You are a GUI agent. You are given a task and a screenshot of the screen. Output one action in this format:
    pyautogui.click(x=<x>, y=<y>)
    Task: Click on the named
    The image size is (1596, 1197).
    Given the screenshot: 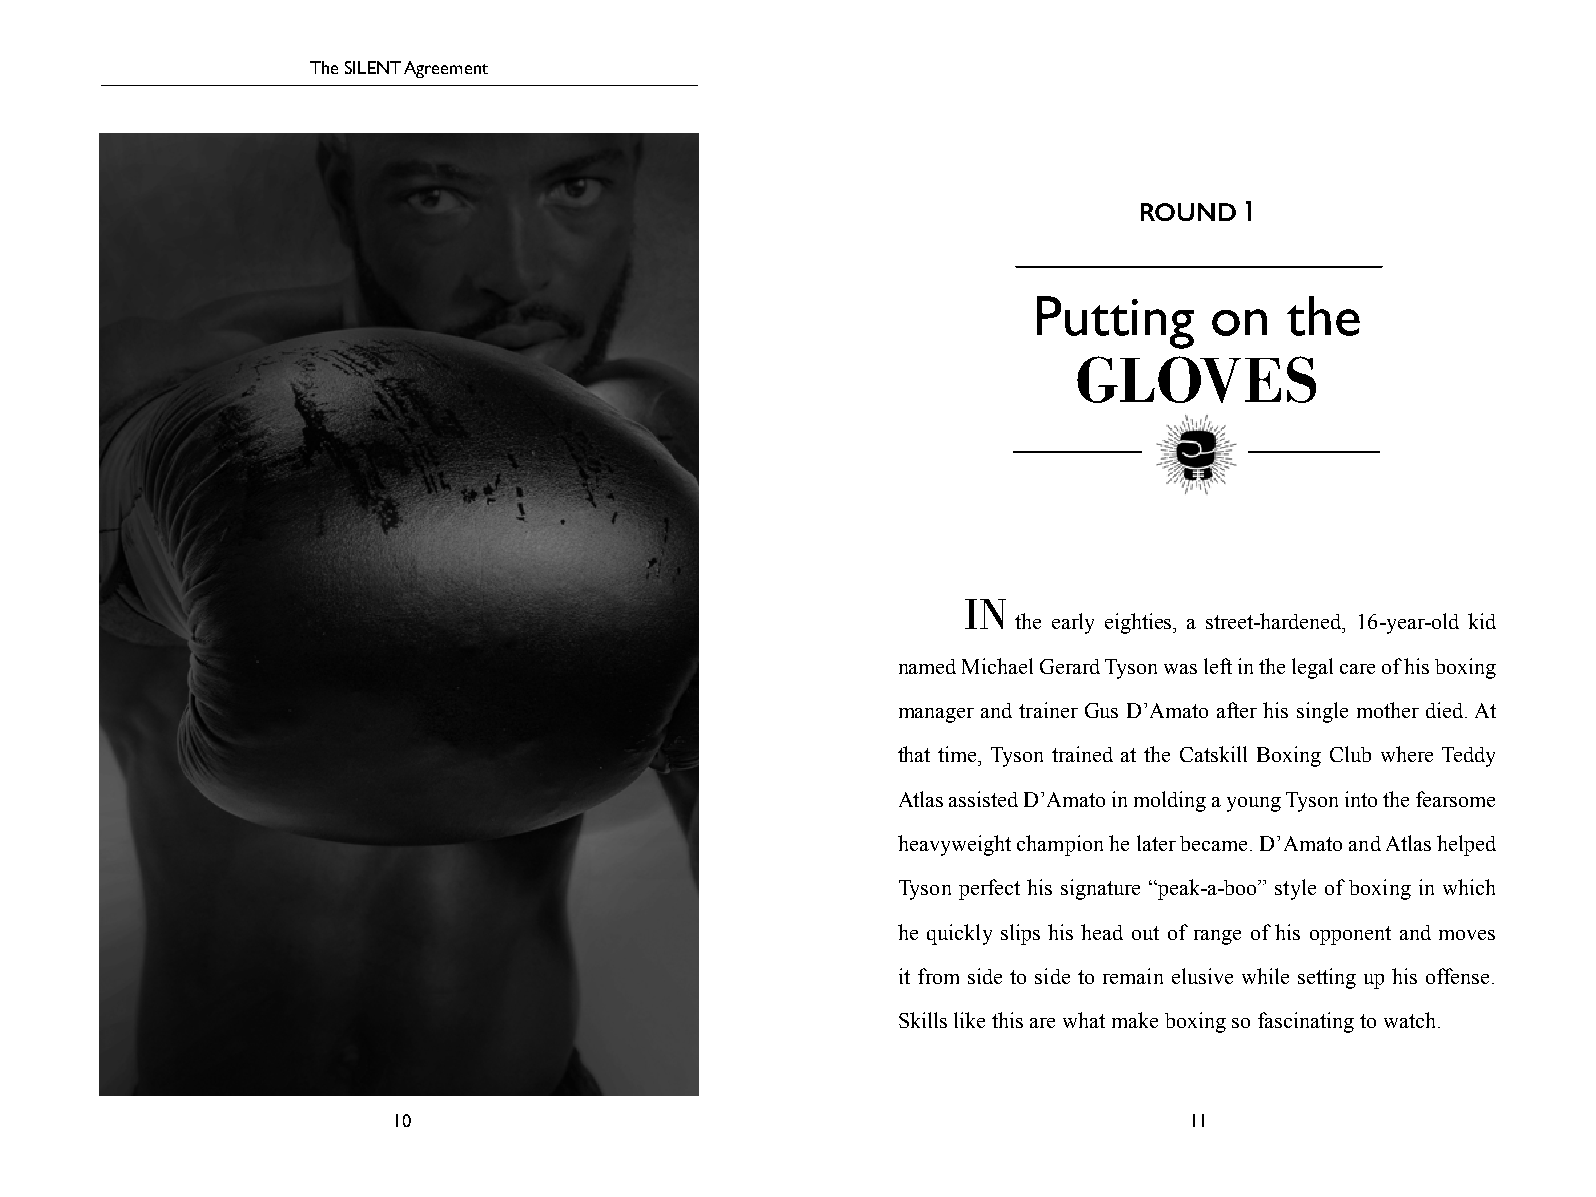 What is the action you would take?
    pyautogui.click(x=927, y=666)
